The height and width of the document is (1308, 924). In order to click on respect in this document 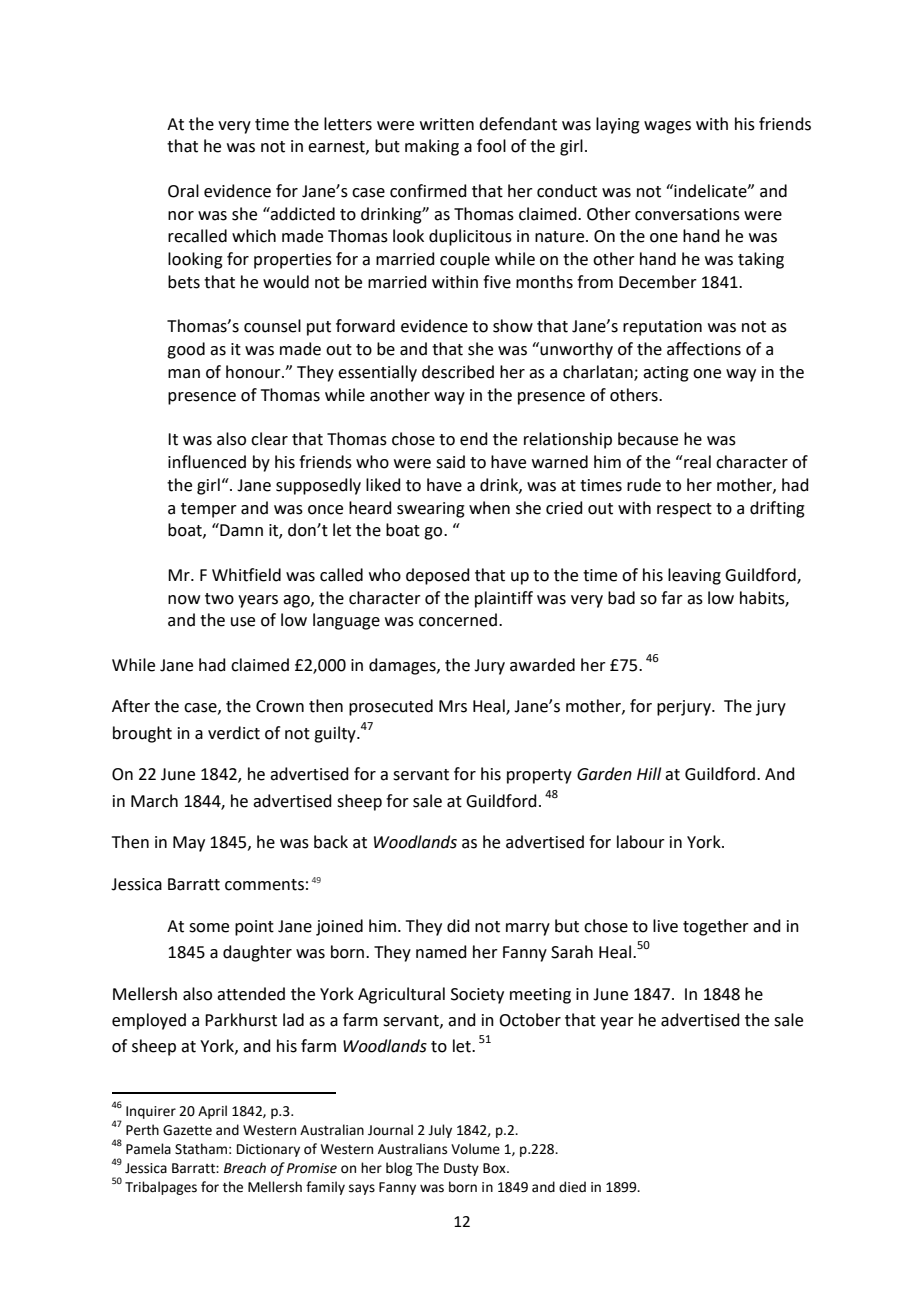, I will do `click(684, 510)`.
